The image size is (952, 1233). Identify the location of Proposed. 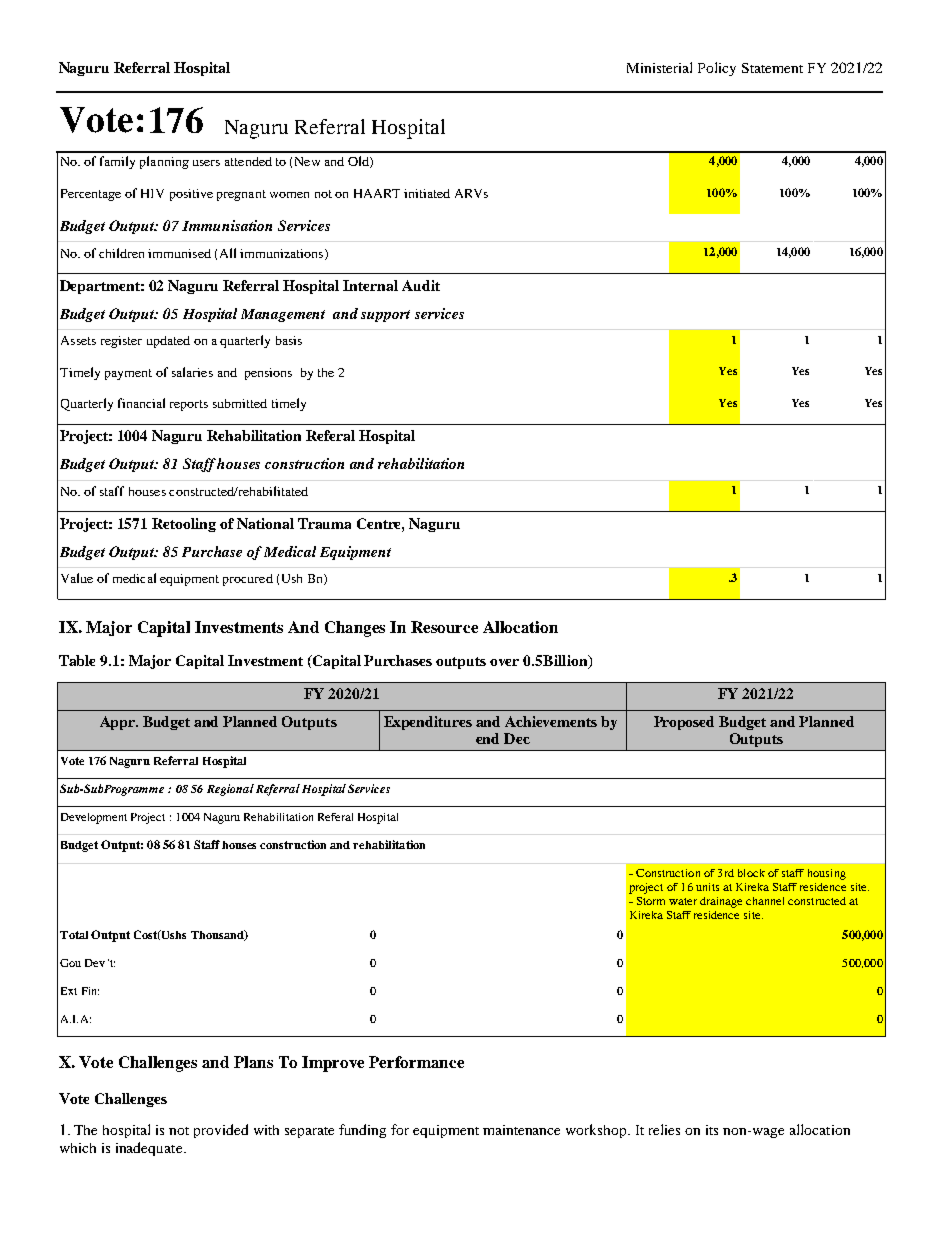
(684, 723).
